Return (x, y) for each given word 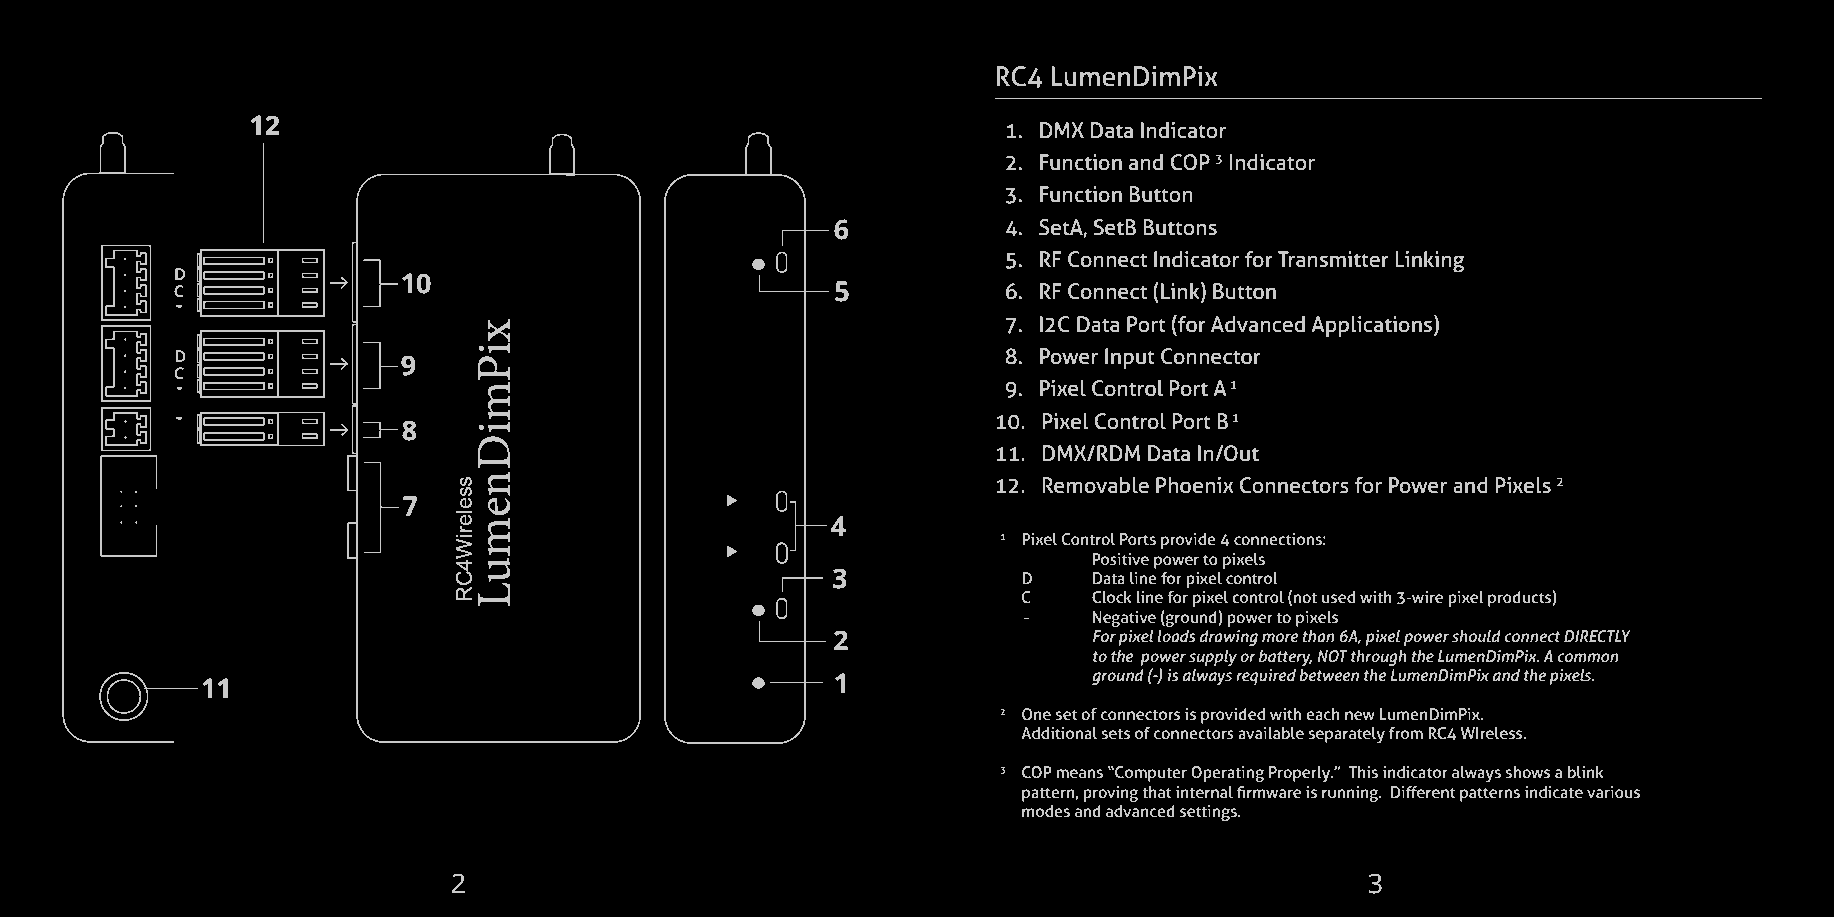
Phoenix (1194, 485)
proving (1111, 794)
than (1318, 636)
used (1338, 597)
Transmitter (1333, 259)
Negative (1124, 619)
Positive (1121, 559)
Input (1130, 358)
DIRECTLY (1597, 636)
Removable (1096, 485)
